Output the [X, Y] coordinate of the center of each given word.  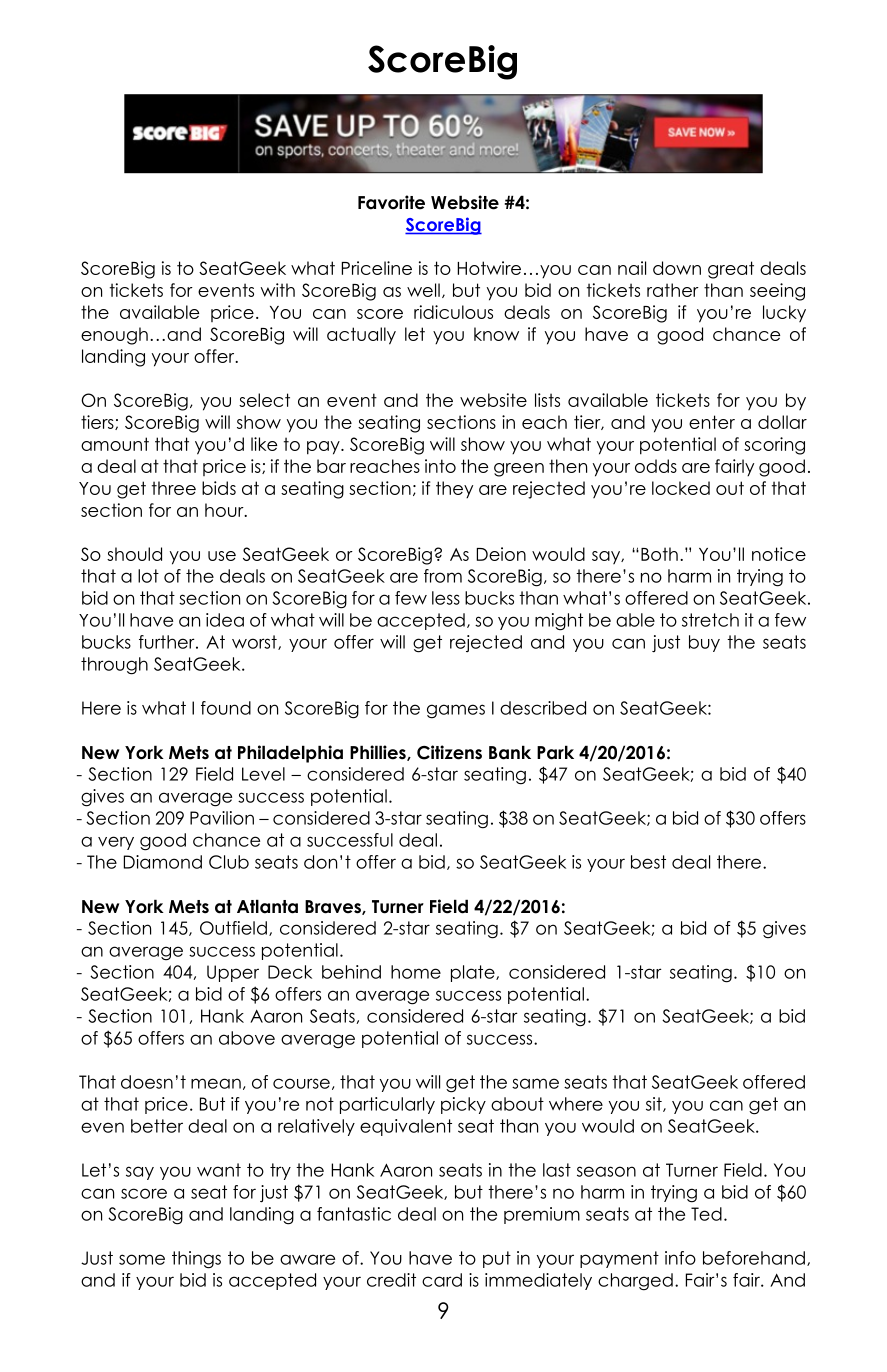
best [648, 862]
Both [659, 554]
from [443, 576]
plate [474, 973]
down [677, 268]
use [222, 556]
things [196, 1260]
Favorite [391, 202]
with [277, 290]
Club [229, 862]
